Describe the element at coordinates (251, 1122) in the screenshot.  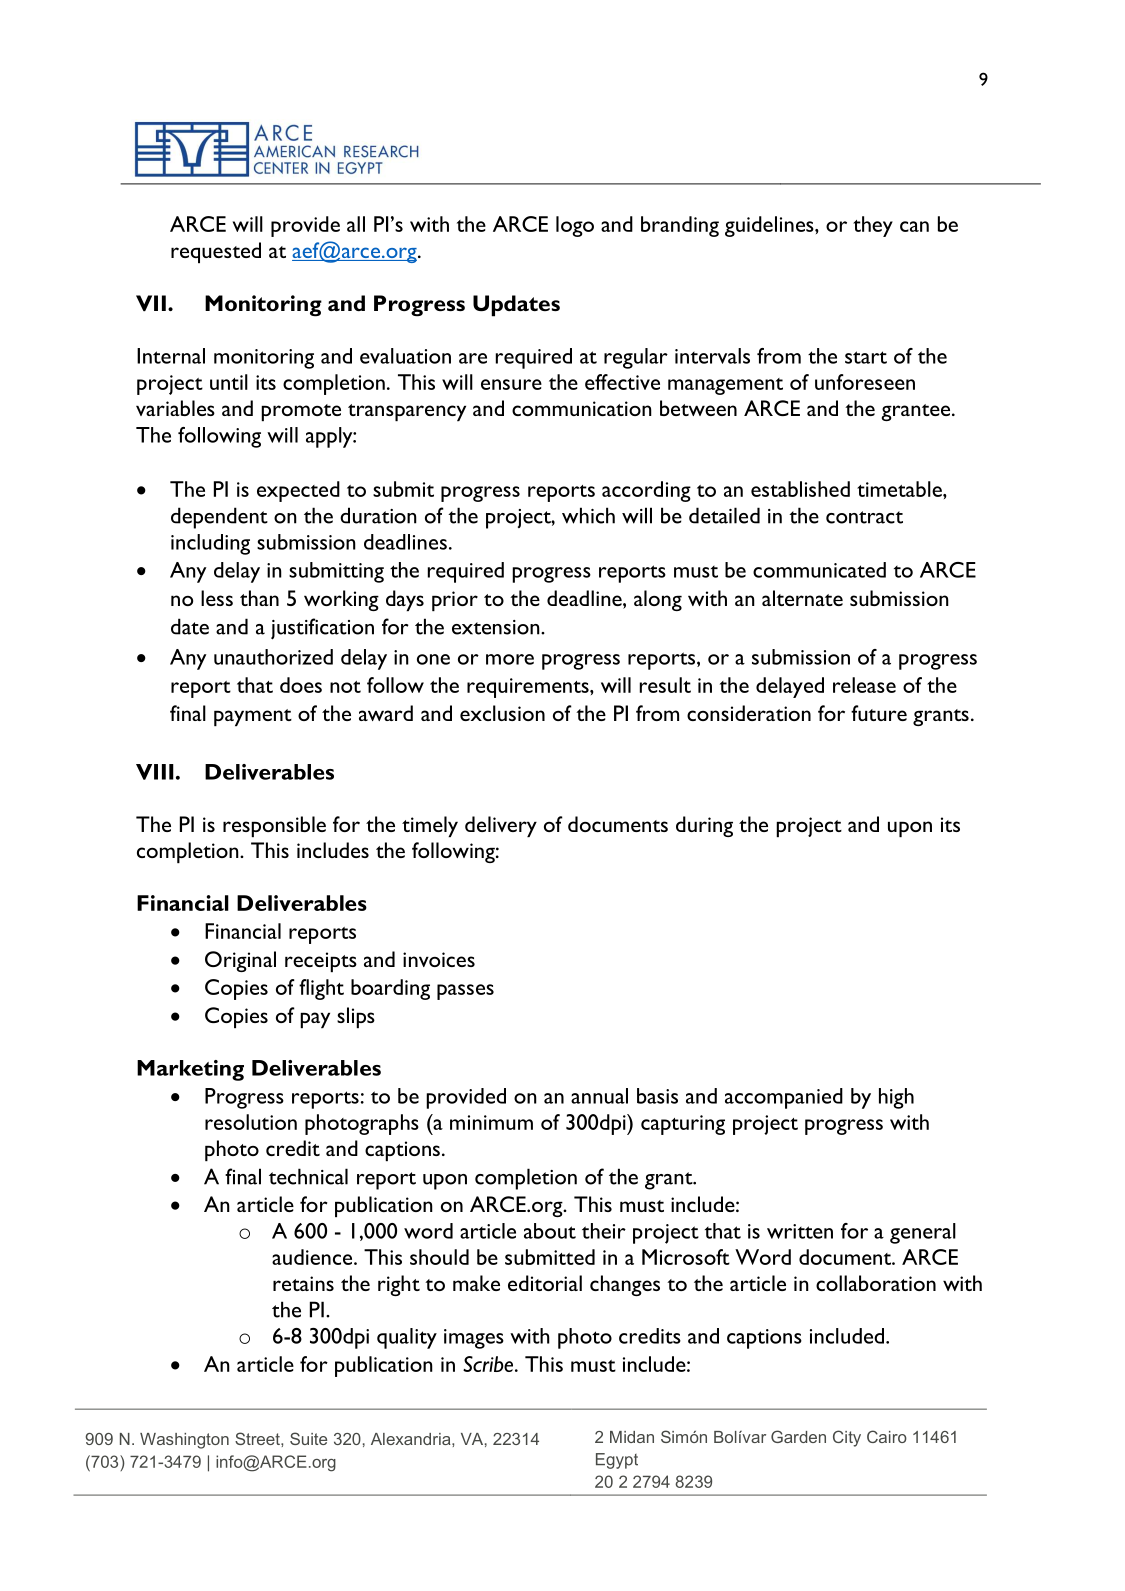
I see `resolution` at that location.
